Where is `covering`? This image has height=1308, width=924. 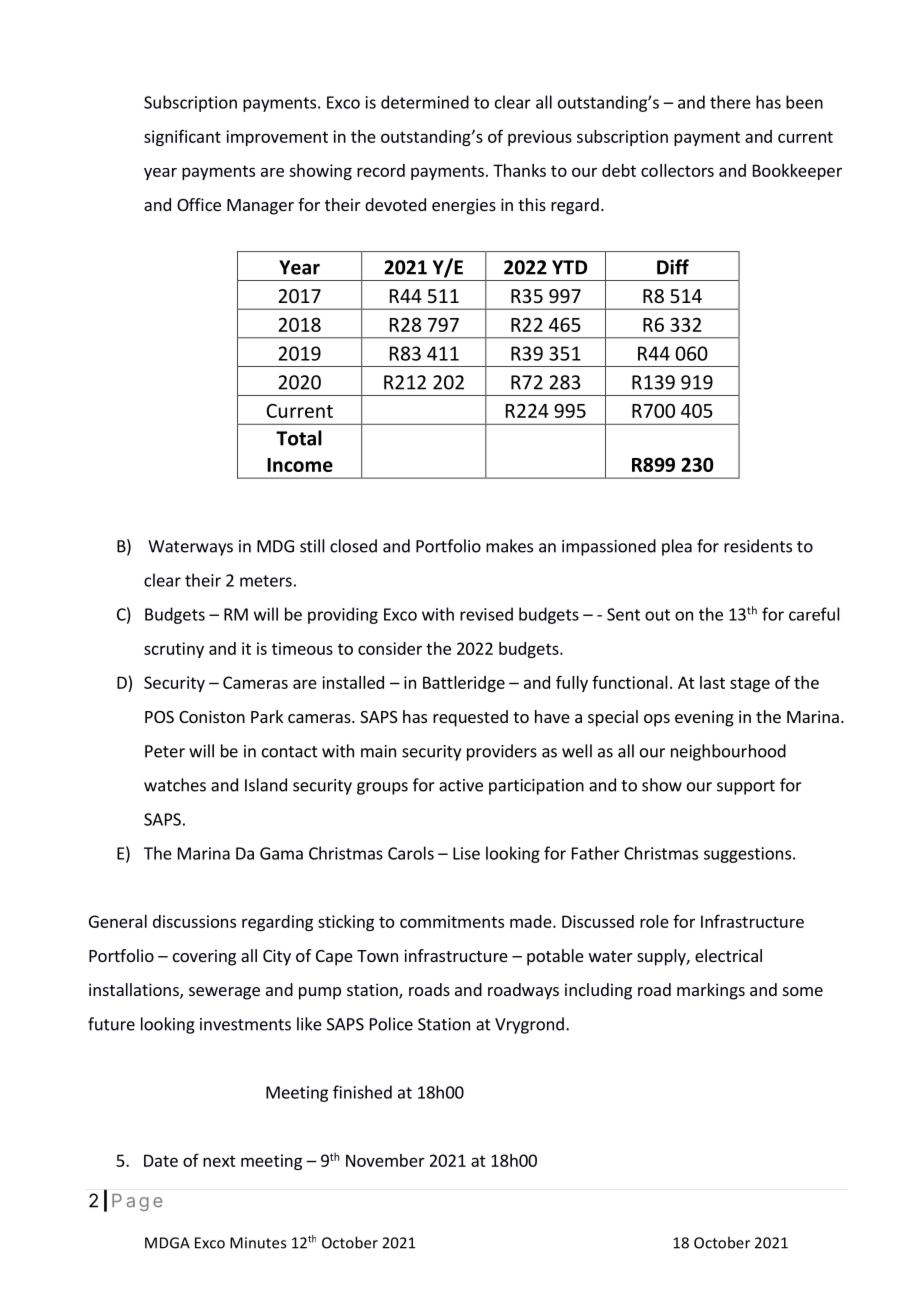
covering is located at coordinates (204, 957).
